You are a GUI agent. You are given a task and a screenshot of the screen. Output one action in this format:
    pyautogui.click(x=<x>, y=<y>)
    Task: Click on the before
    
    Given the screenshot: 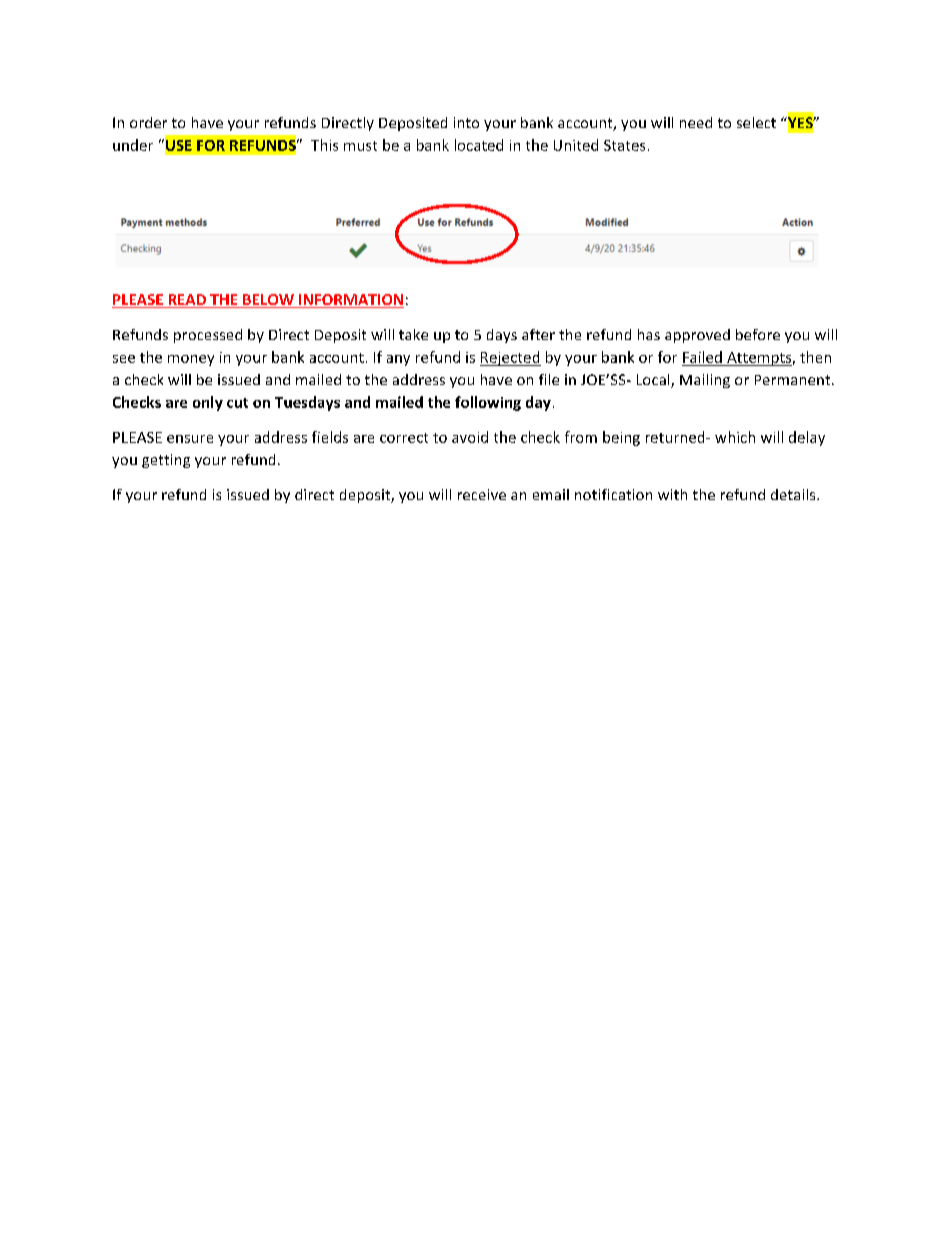 What is the action you would take?
    pyautogui.click(x=758, y=334)
